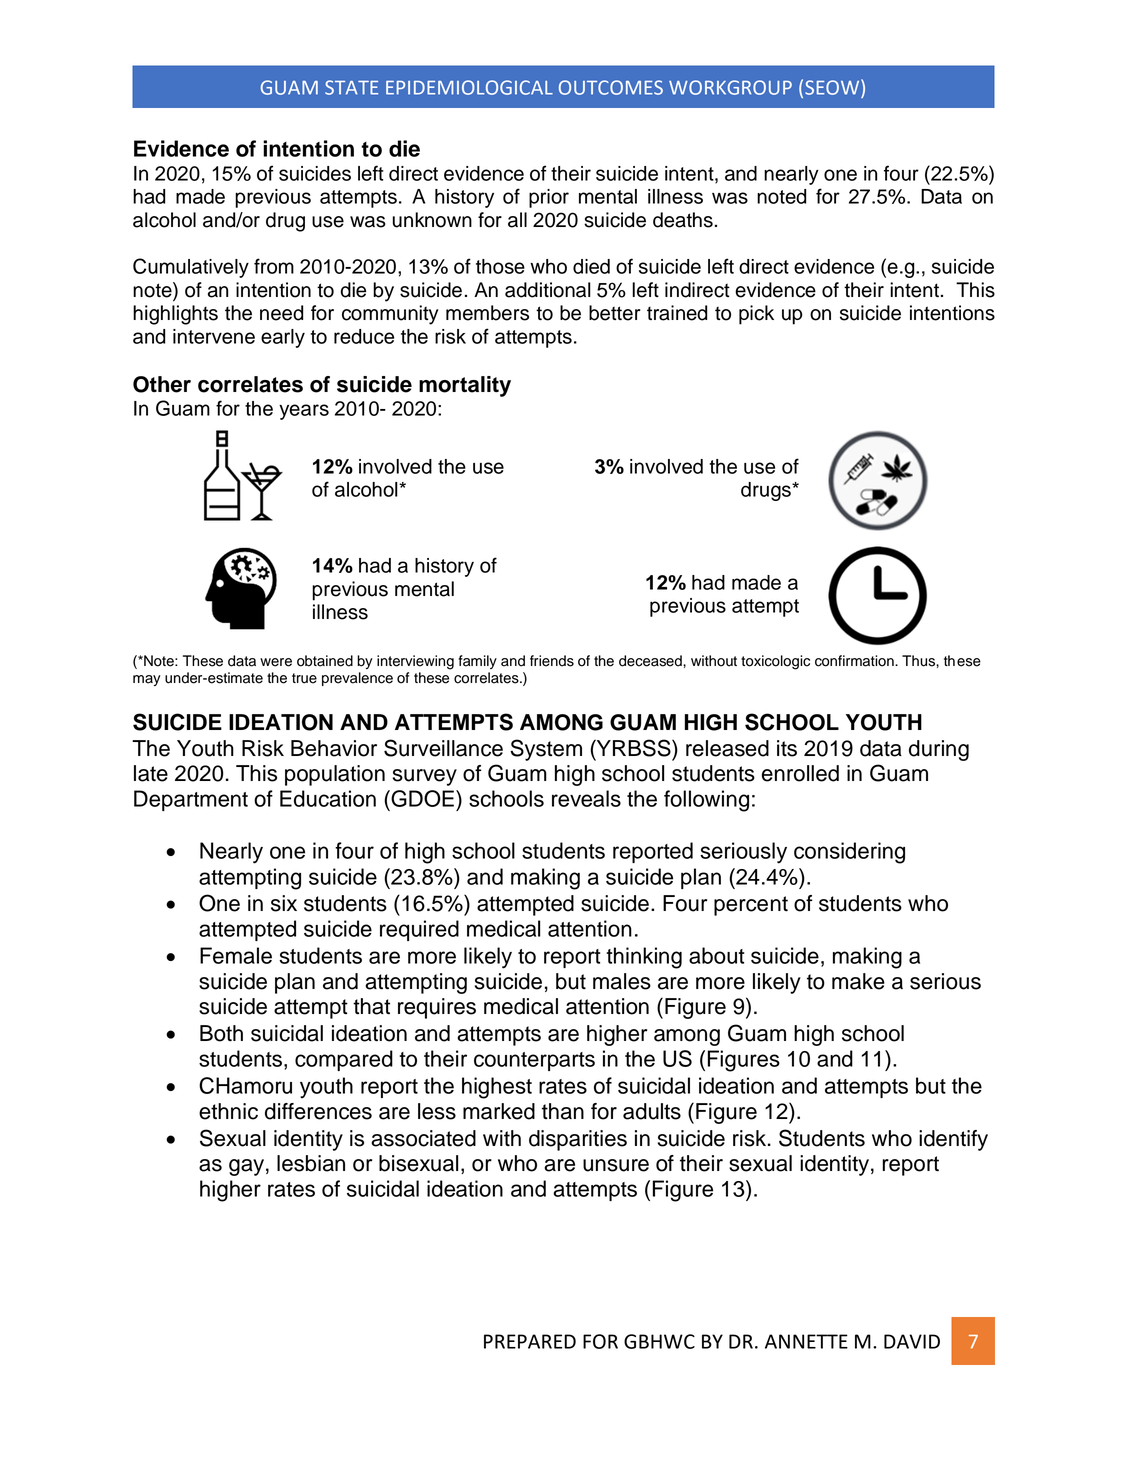  I want to click on years, so click(304, 412).
